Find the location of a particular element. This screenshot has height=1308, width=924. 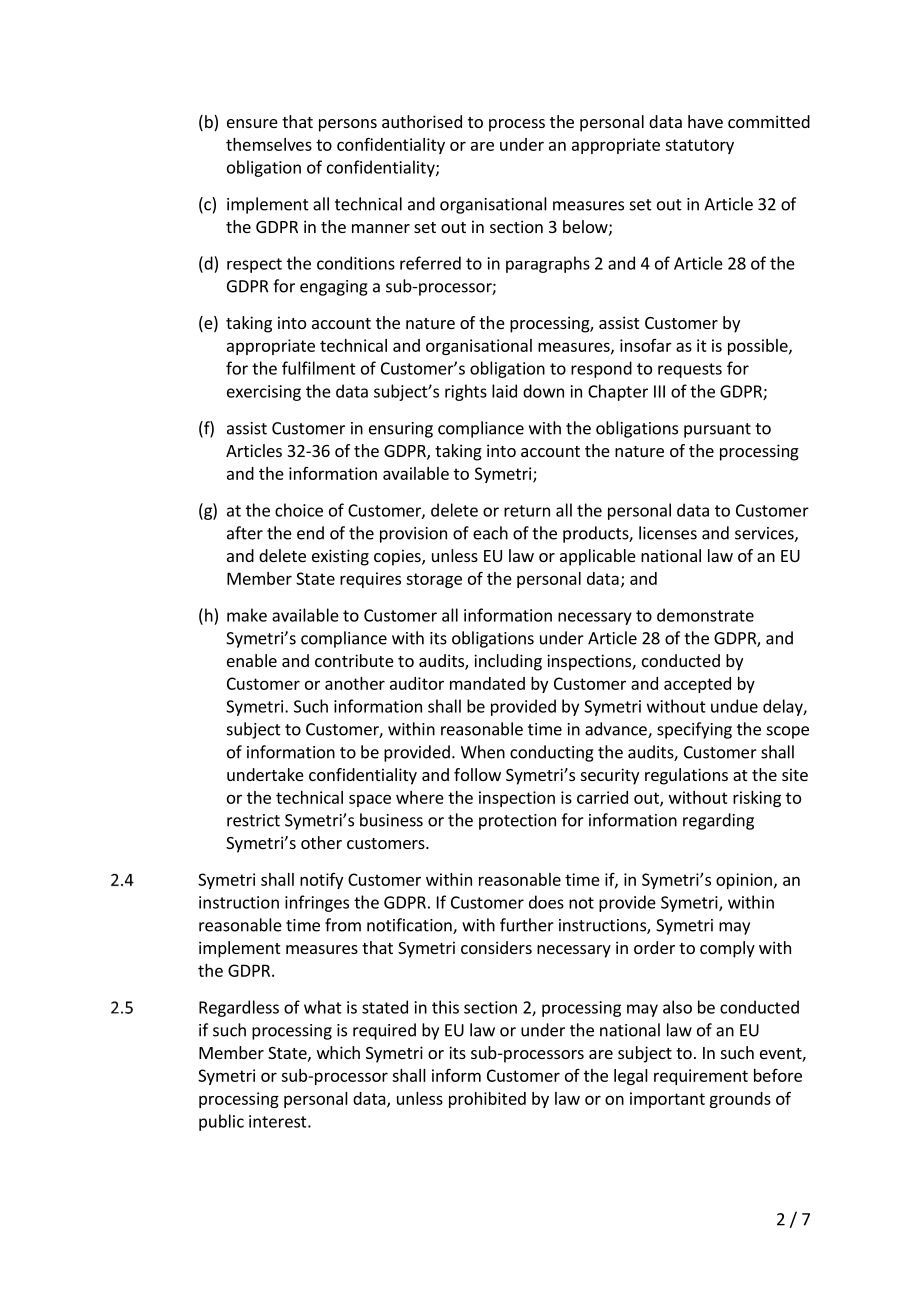

prohibited is located at coordinates (487, 1100).
